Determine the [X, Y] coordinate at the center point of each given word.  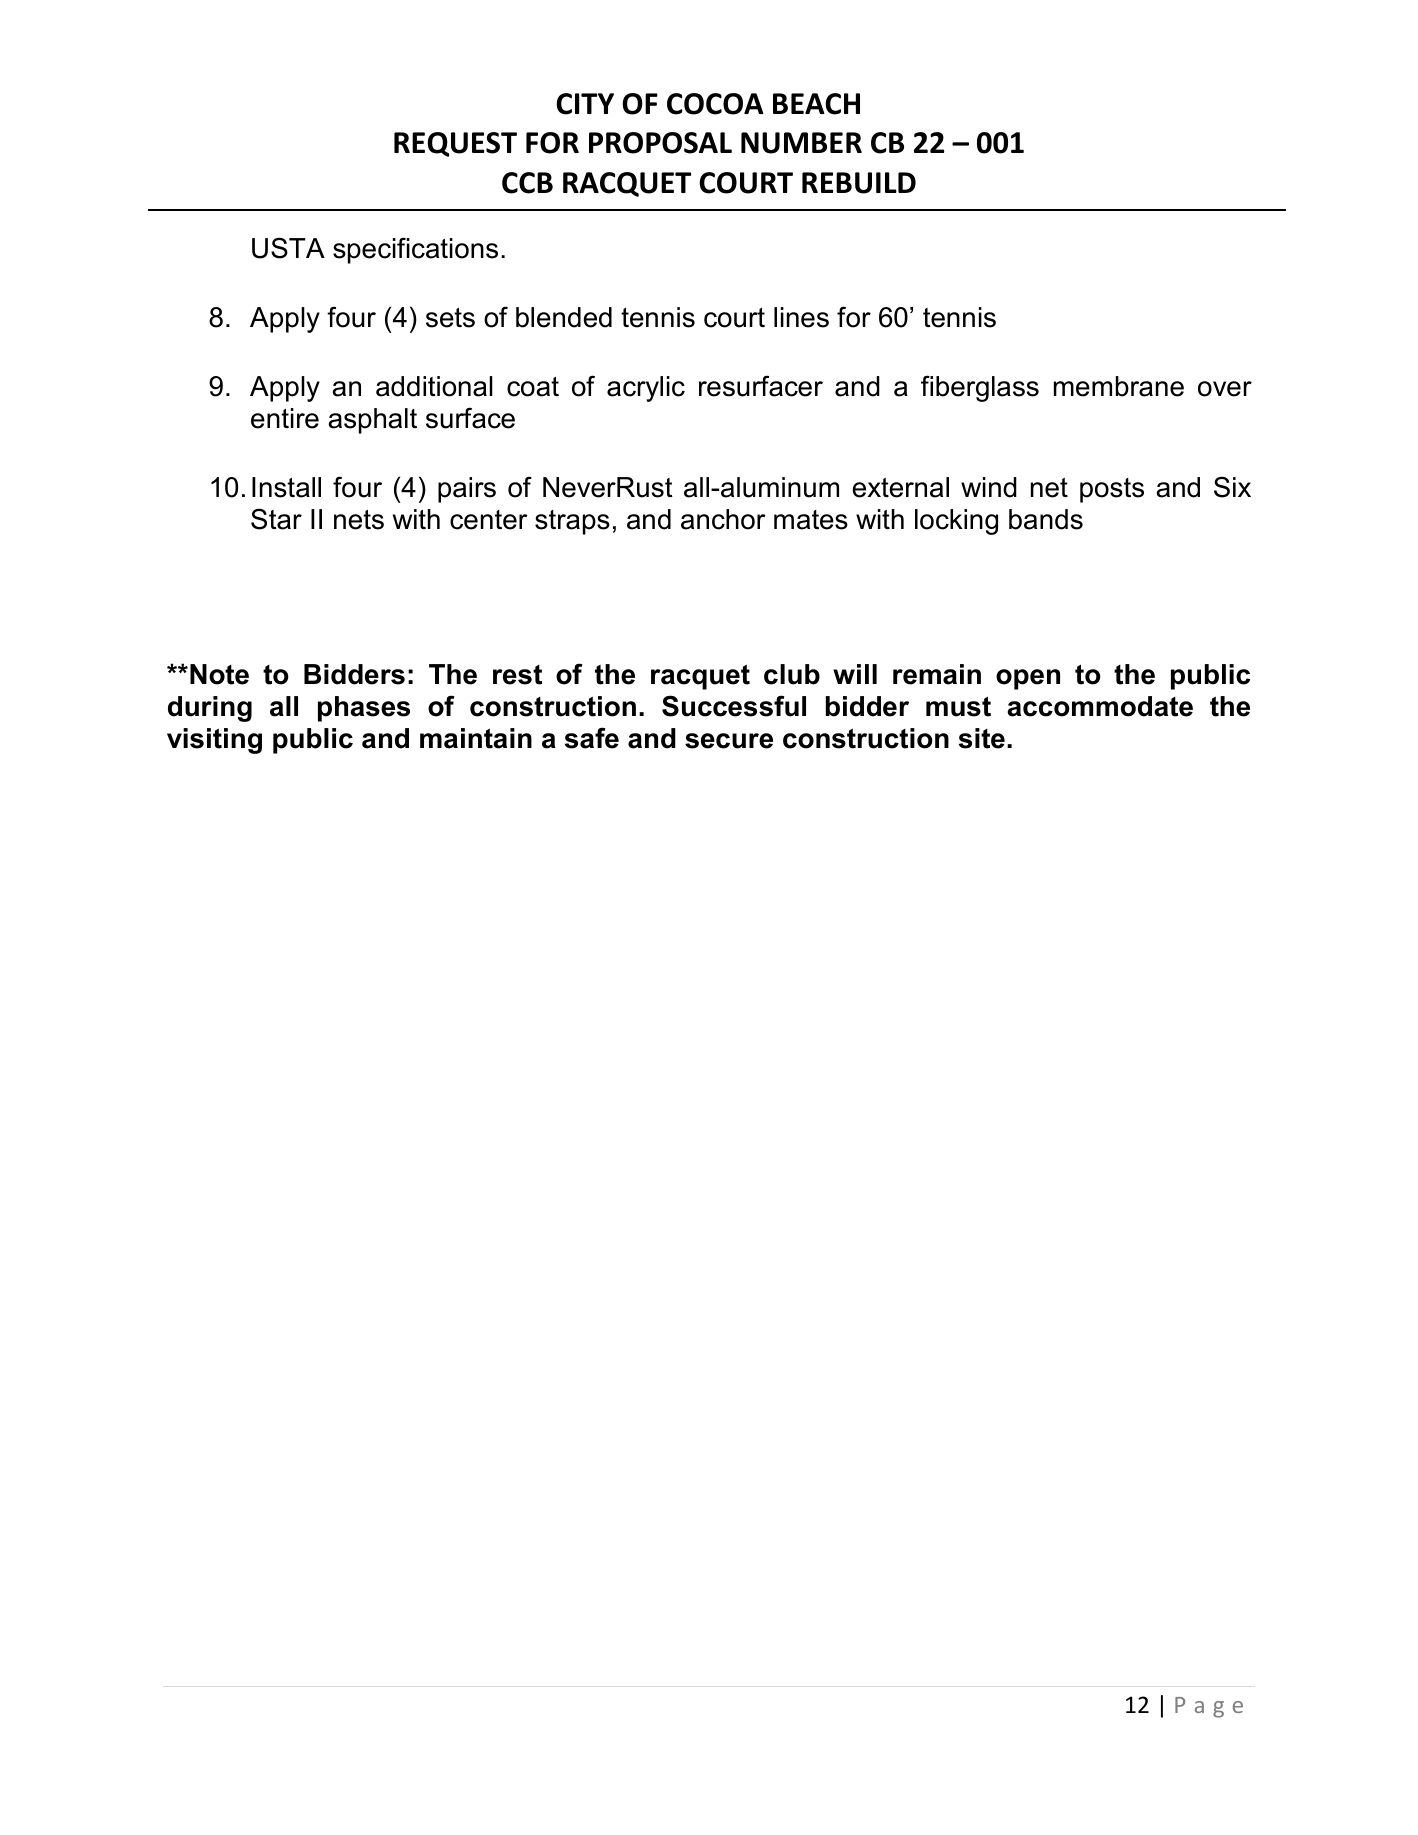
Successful [734, 706]
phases [364, 709]
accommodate [1100, 706]
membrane [1119, 386]
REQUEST [455, 144]
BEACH [816, 104]
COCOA [715, 104]
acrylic [646, 389]
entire [285, 418]
